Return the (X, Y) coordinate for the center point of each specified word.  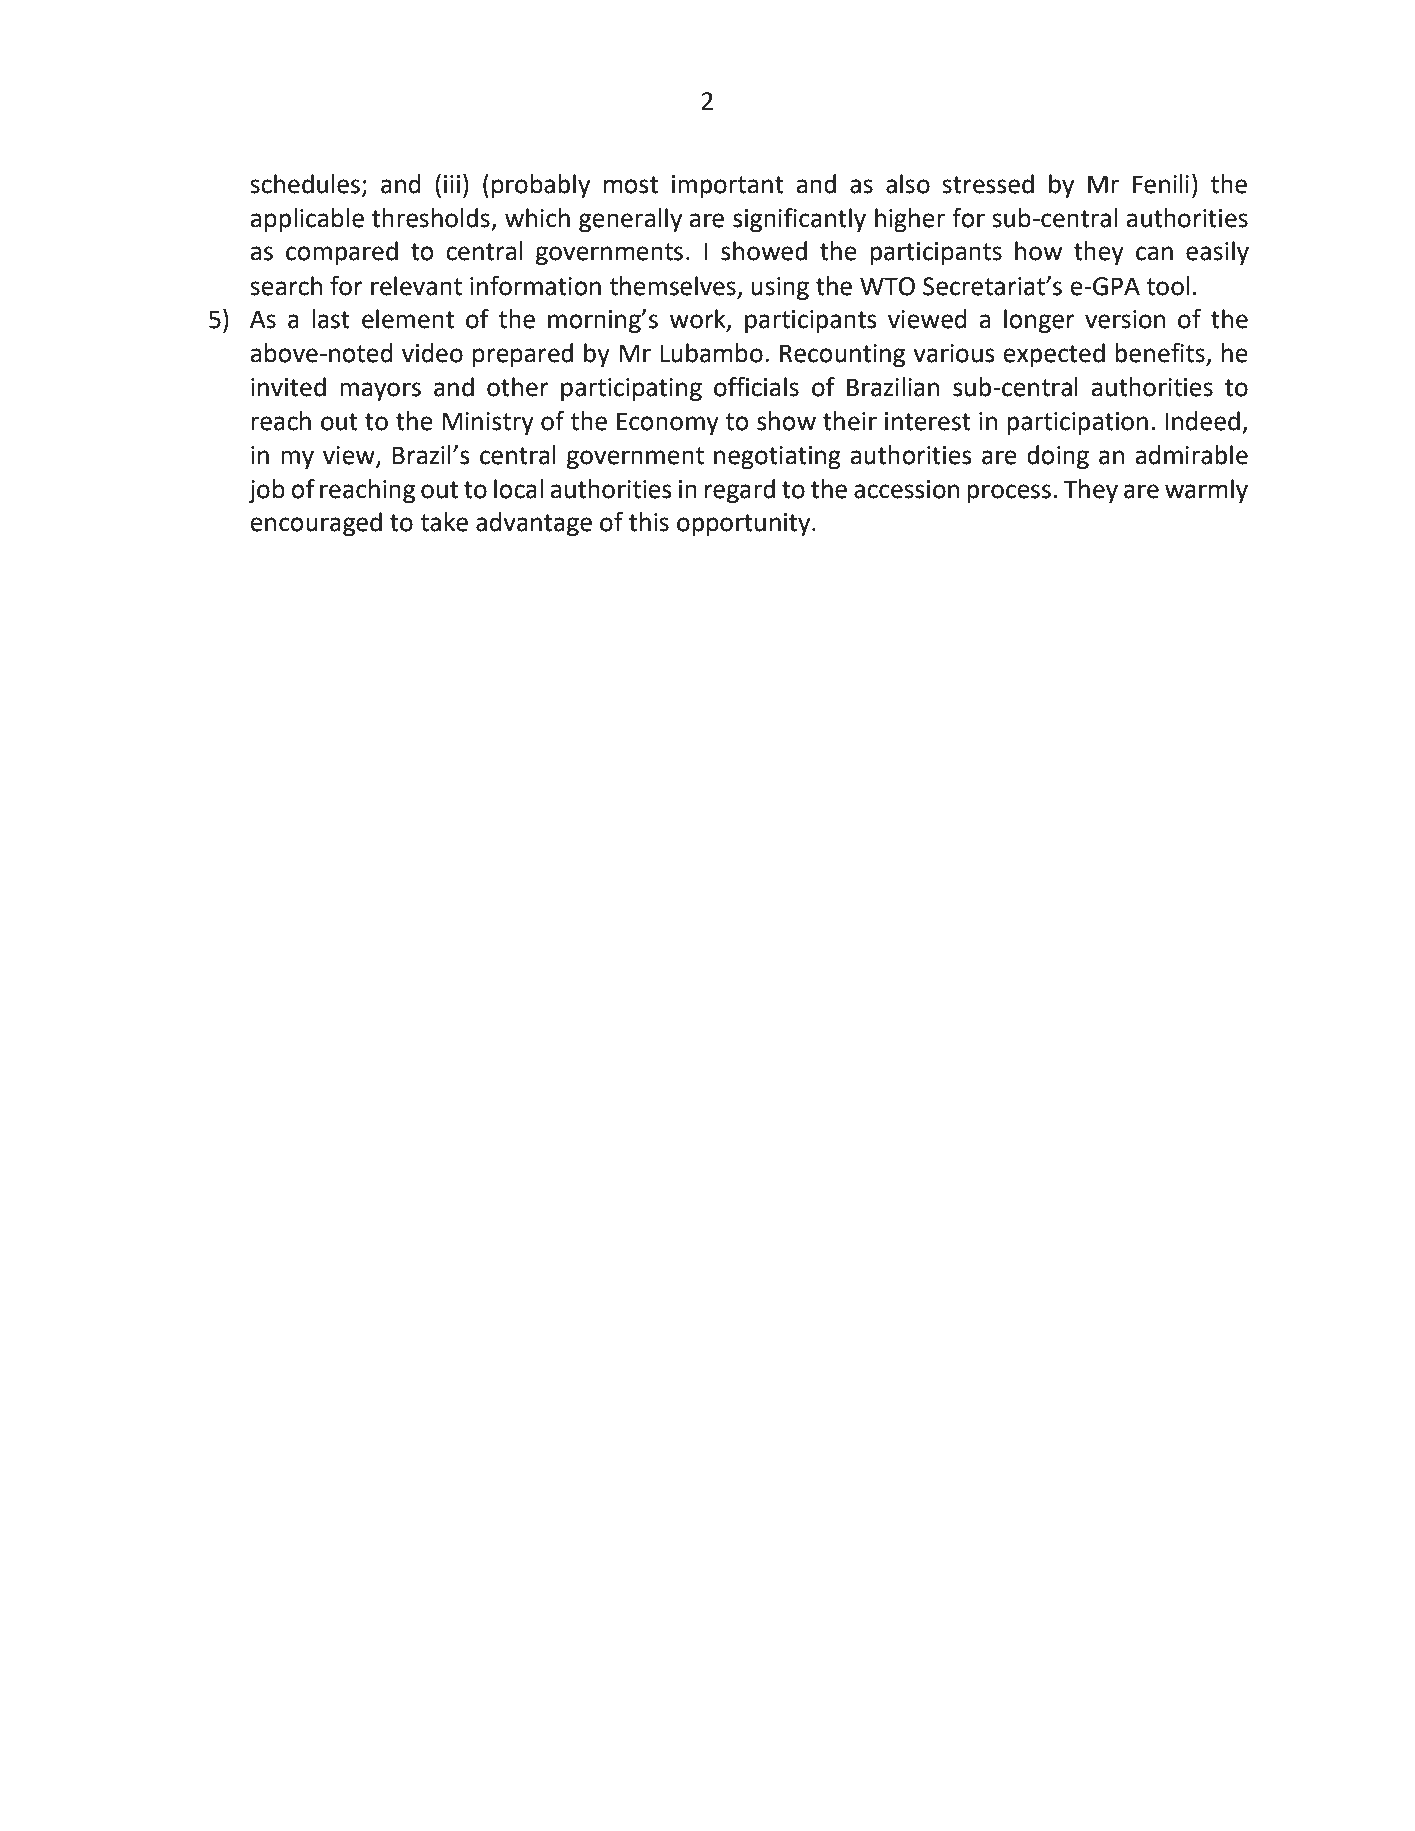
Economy (668, 423)
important (728, 186)
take (444, 522)
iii (452, 184)
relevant (416, 286)
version (1125, 319)
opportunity (745, 525)
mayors (380, 392)
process (1009, 493)
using (780, 289)
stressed (988, 184)
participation (1077, 423)
